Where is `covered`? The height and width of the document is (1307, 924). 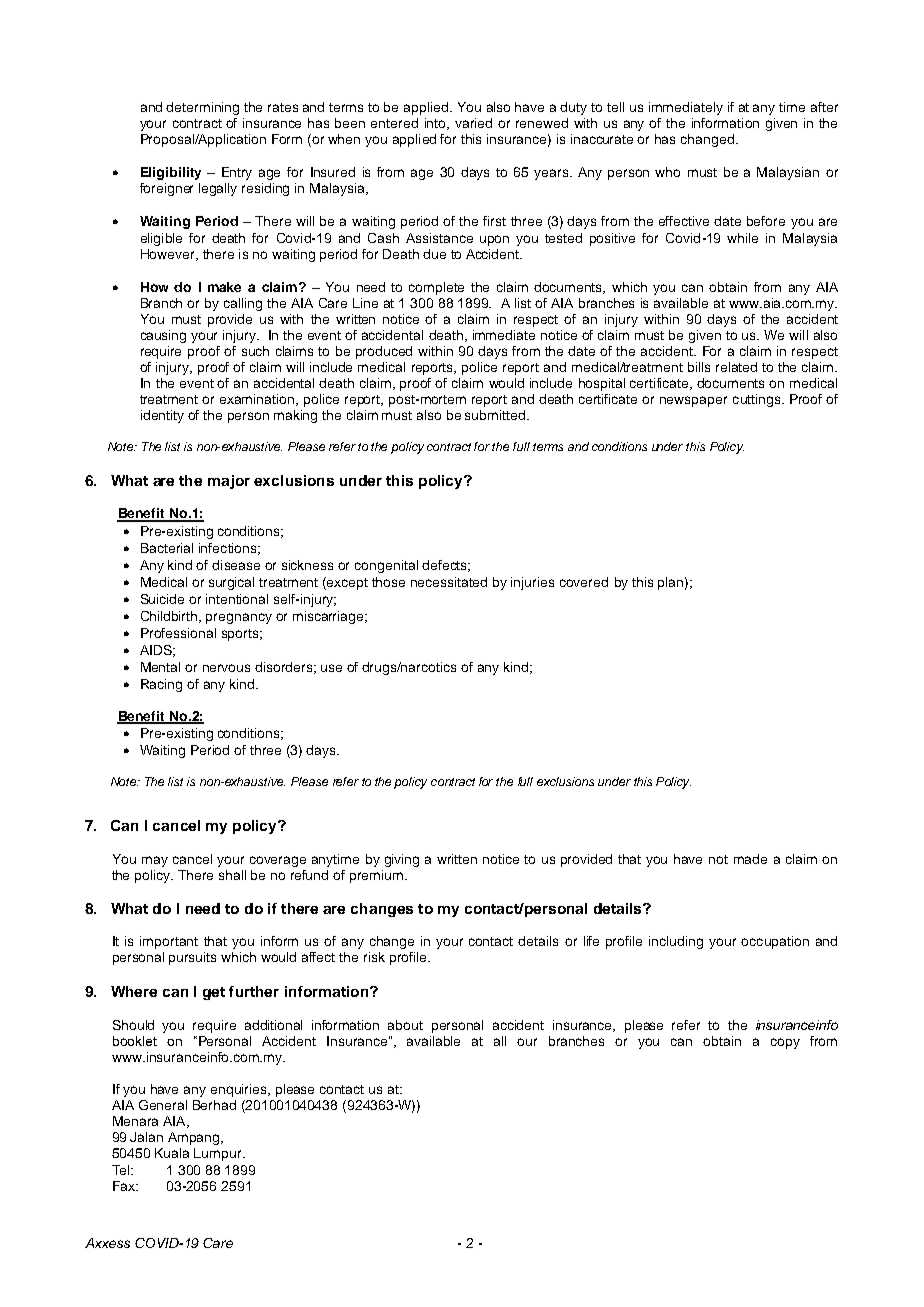 covered is located at coordinates (584, 582).
